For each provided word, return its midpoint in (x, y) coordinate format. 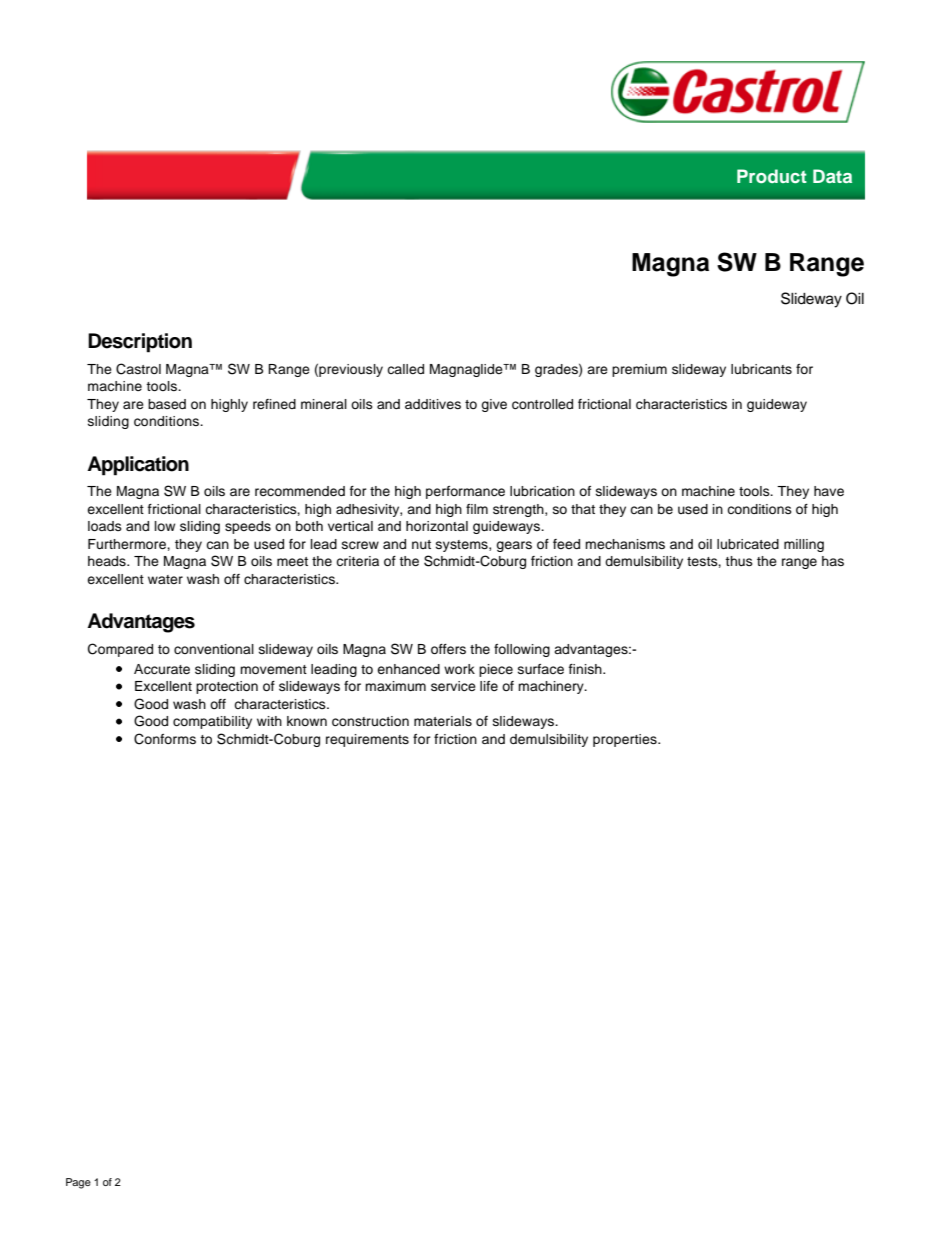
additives (433, 404)
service (453, 686)
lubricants (761, 369)
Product (772, 176)
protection (227, 687)
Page (78, 1183)
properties (626, 740)
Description (140, 343)
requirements (367, 740)
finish (586, 669)
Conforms (165, 739)
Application (138, 466)
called (405, 369)
